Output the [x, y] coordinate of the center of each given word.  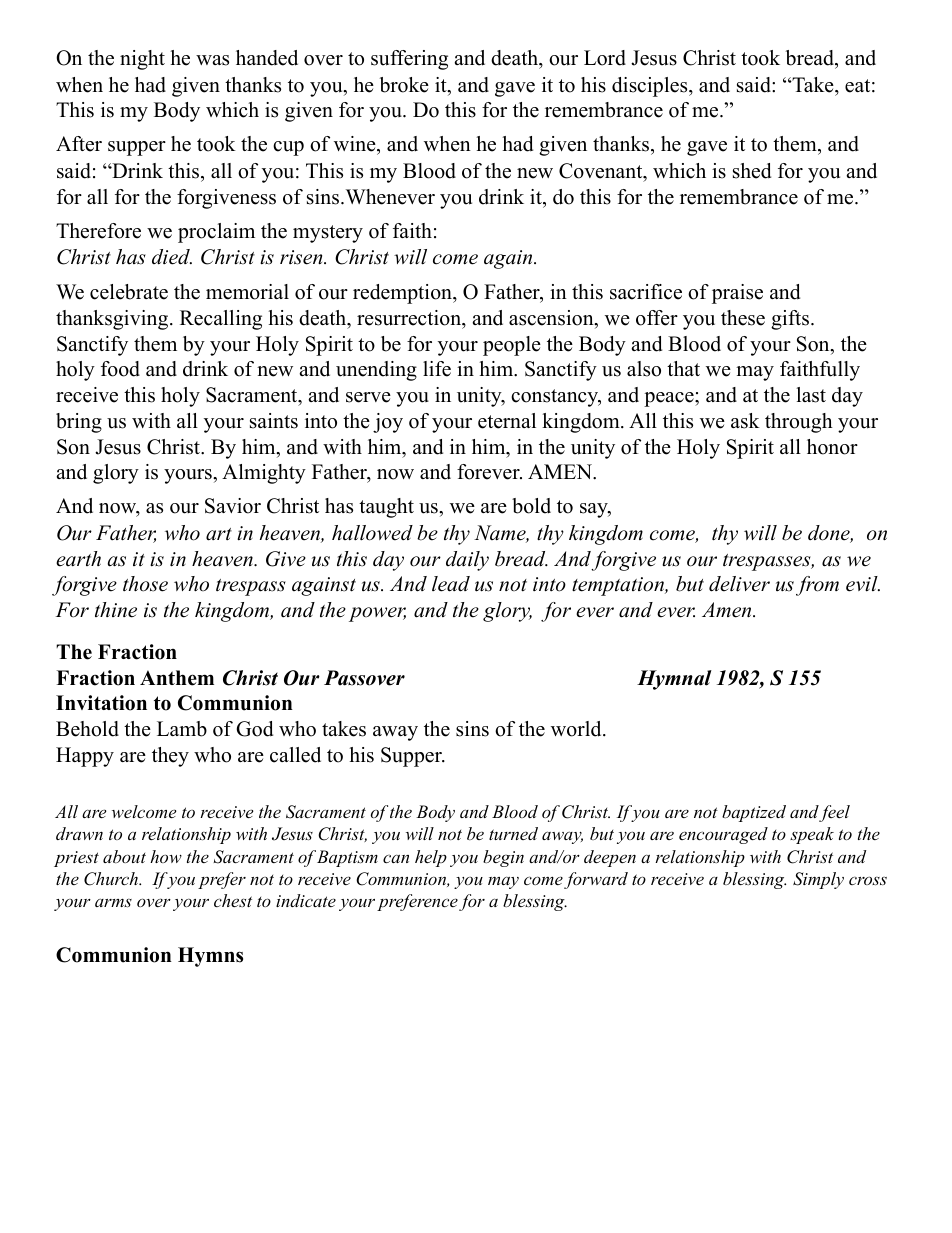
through [799, 423]
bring [79, 423]
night [142, 60]
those [145, 584]
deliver [739, 584]
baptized [754, 813]
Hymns [210, 957]
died [172, 257]
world [577, 729]
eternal [507, 421]
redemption [403, 294]
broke [404, 85]
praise [737, 294]
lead [451, 584]
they [170, 757]
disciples [649, 87]
